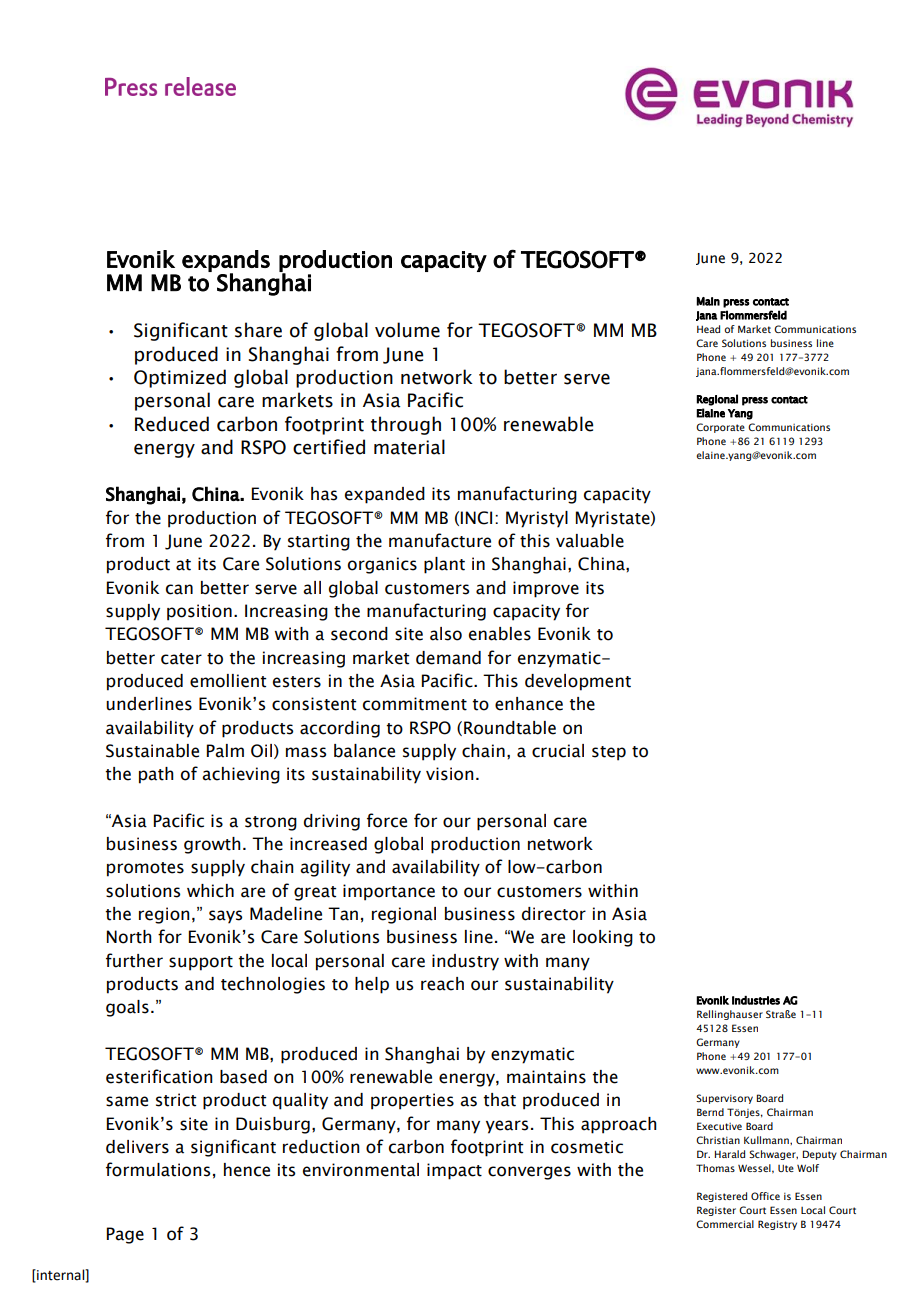 This screenshot has height=1308, width=924. What do you see at coordinates (756, 1000) in the screenshot?
I see `Industries` at bounding box center [756, 1000].
